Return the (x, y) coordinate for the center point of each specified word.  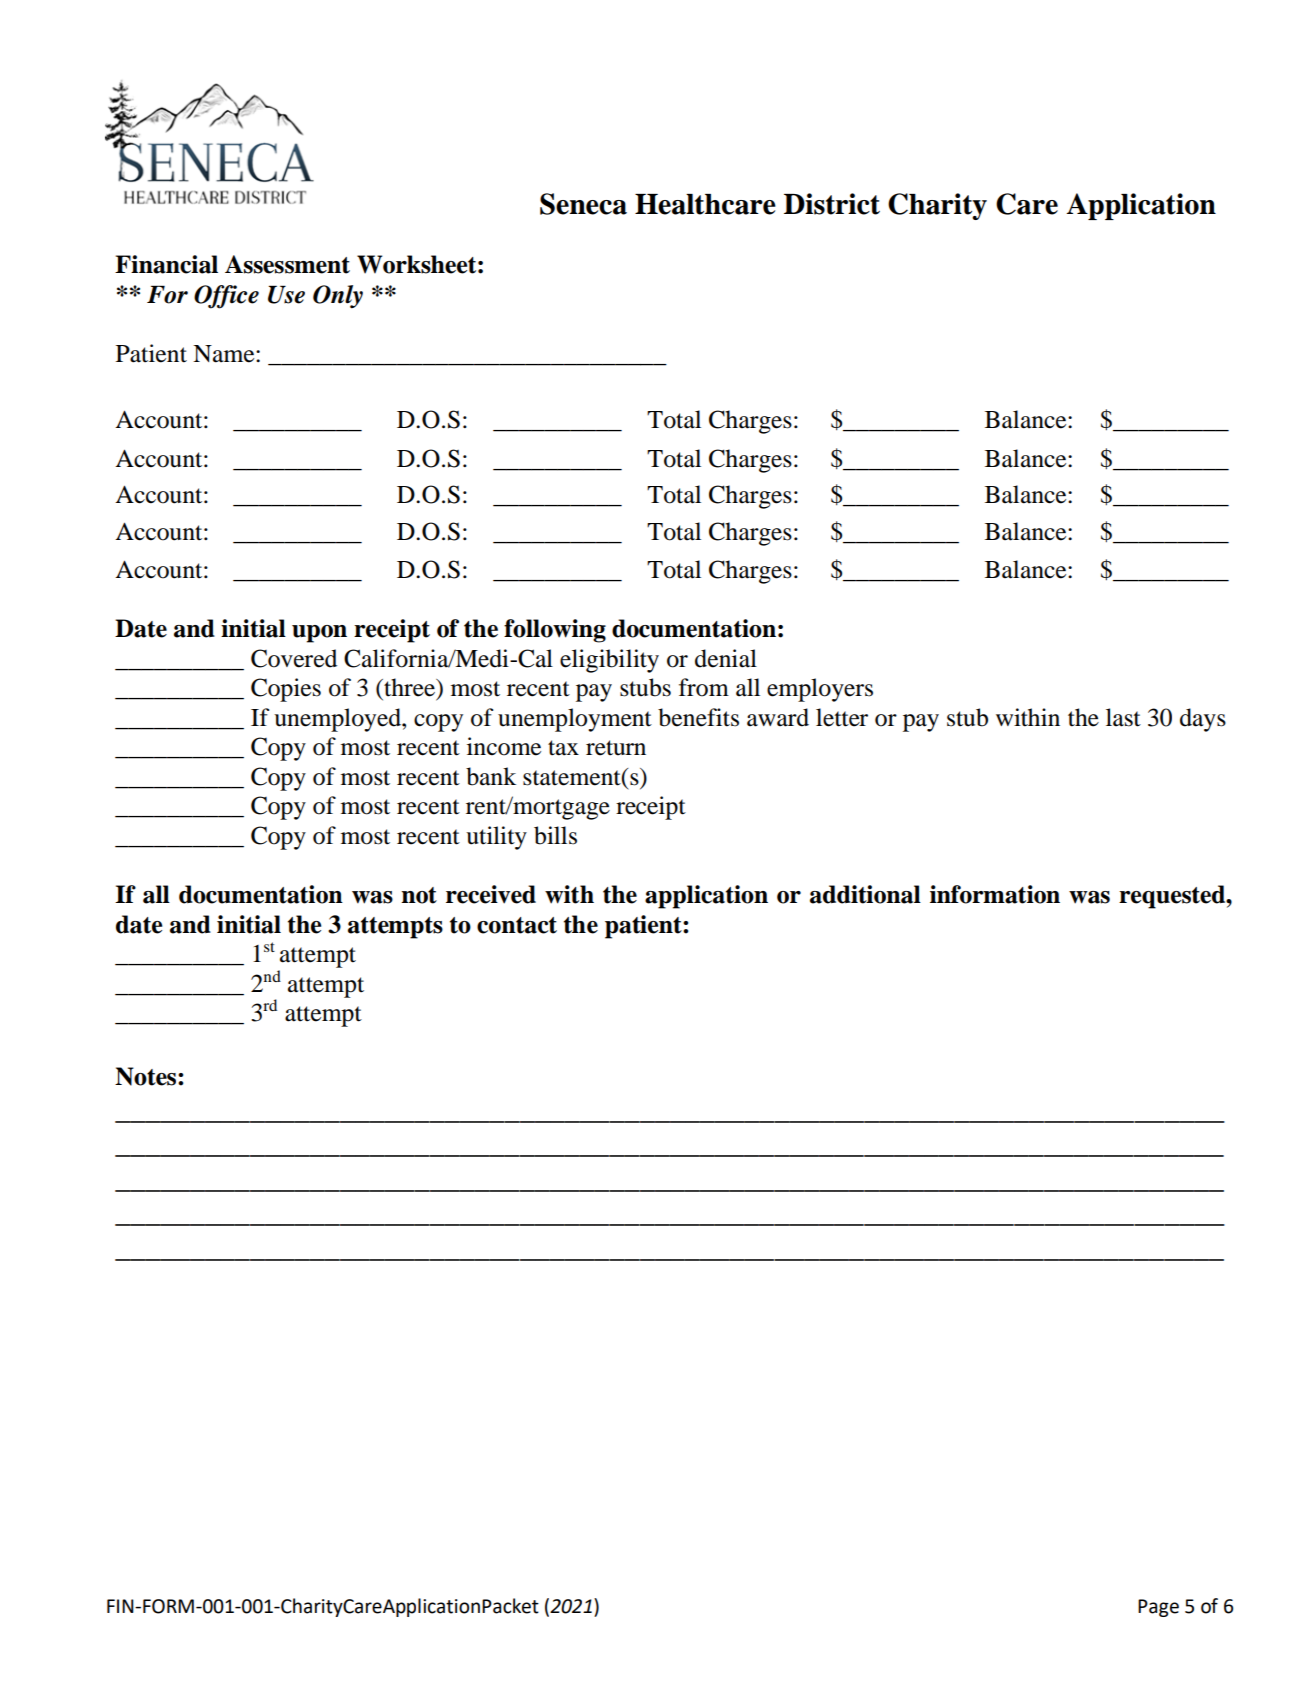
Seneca (583, 204)
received (491, 894)
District (832, 204)
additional (865, 894)
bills (555, 835)
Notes (147, 1076)
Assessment (287, 264)
